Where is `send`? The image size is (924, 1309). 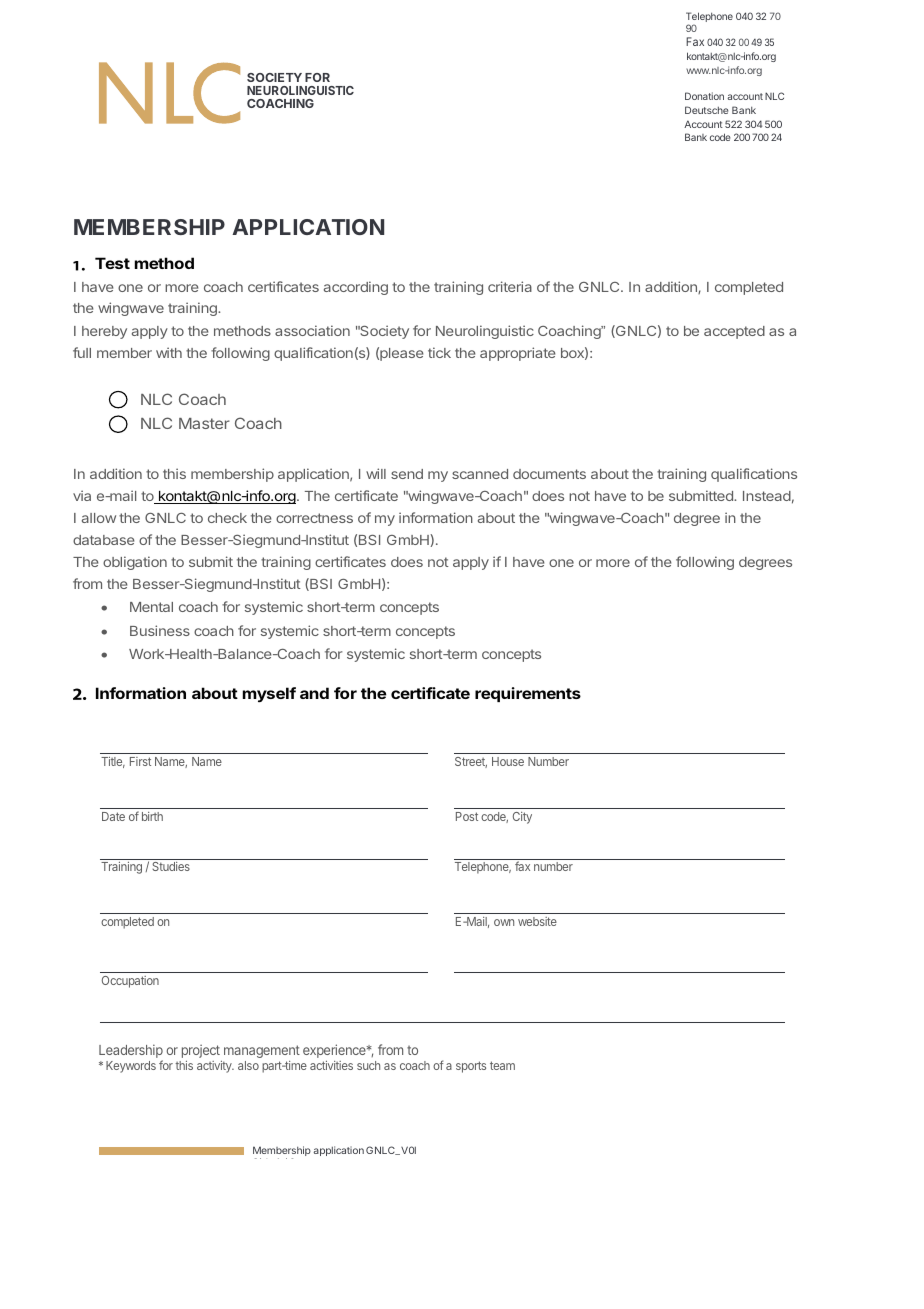 send is located at coordinates (407, 474).
